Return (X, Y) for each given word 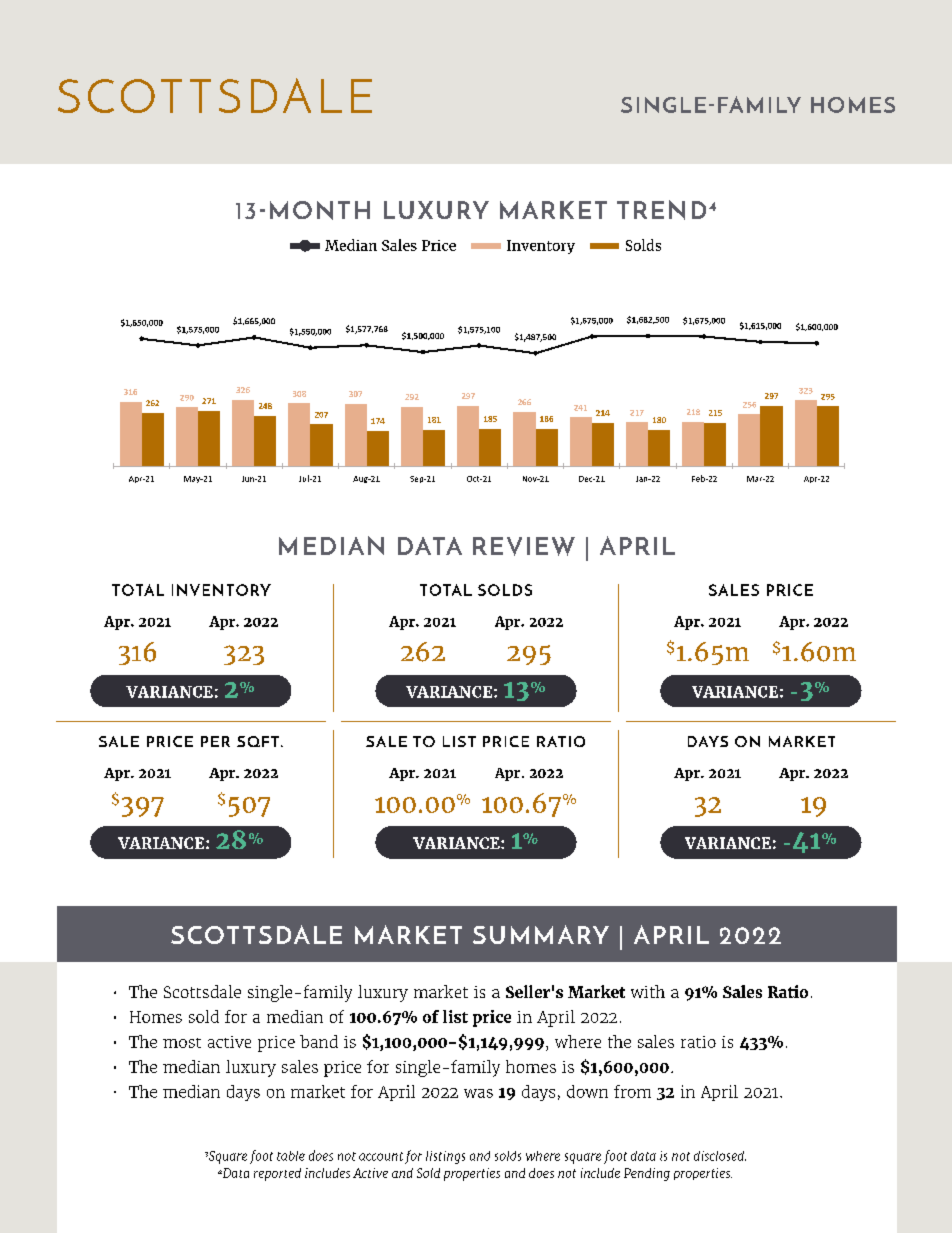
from (632, 1091)
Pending (647, 1174)
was (478, 1093)
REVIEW (524, 546)
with (648, 991)
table (291, 1156)
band (319, 1041)
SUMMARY (541, 934)
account (381, 1156)
